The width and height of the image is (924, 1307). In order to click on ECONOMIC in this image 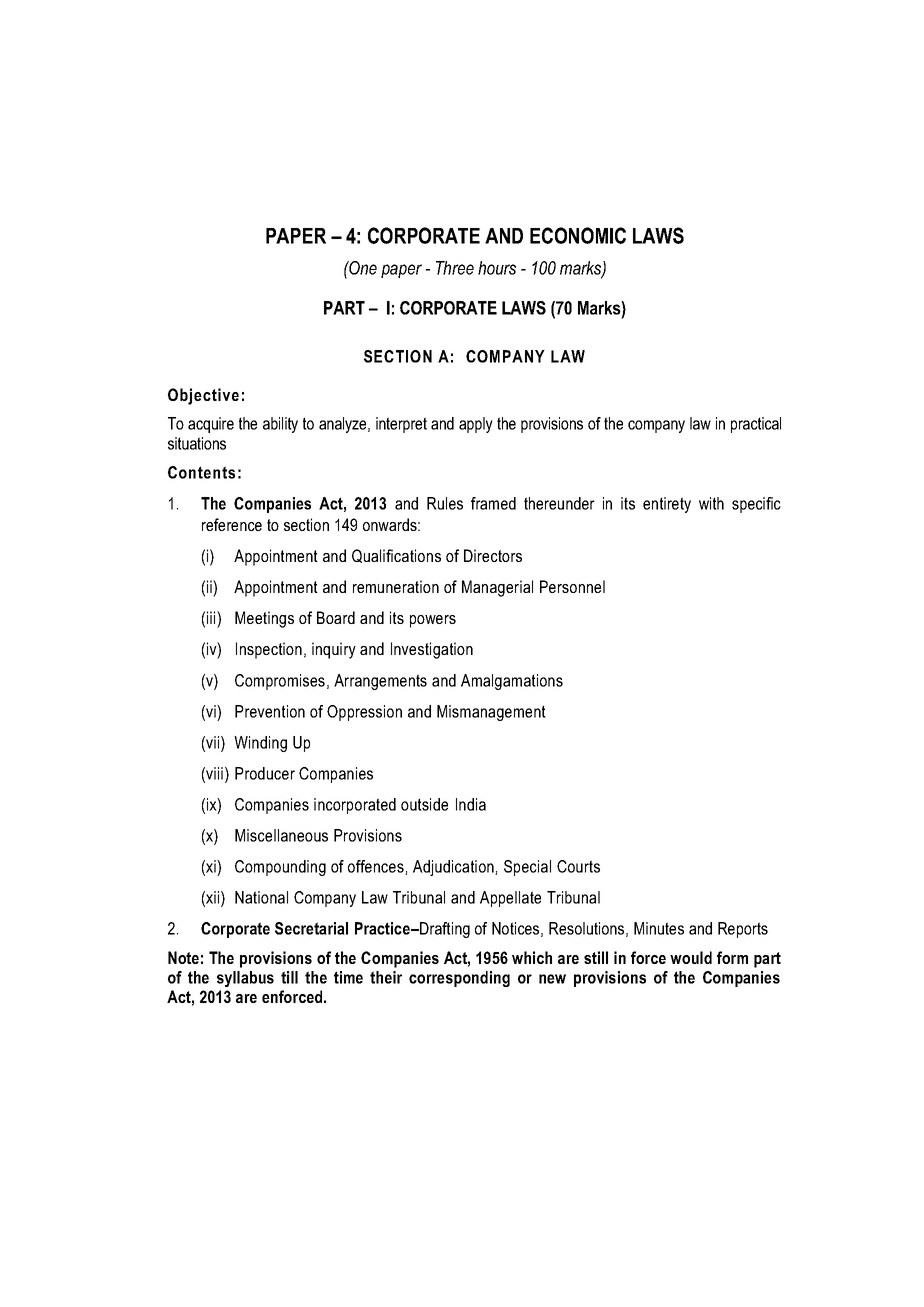, I will do `click(578, 235)`.
